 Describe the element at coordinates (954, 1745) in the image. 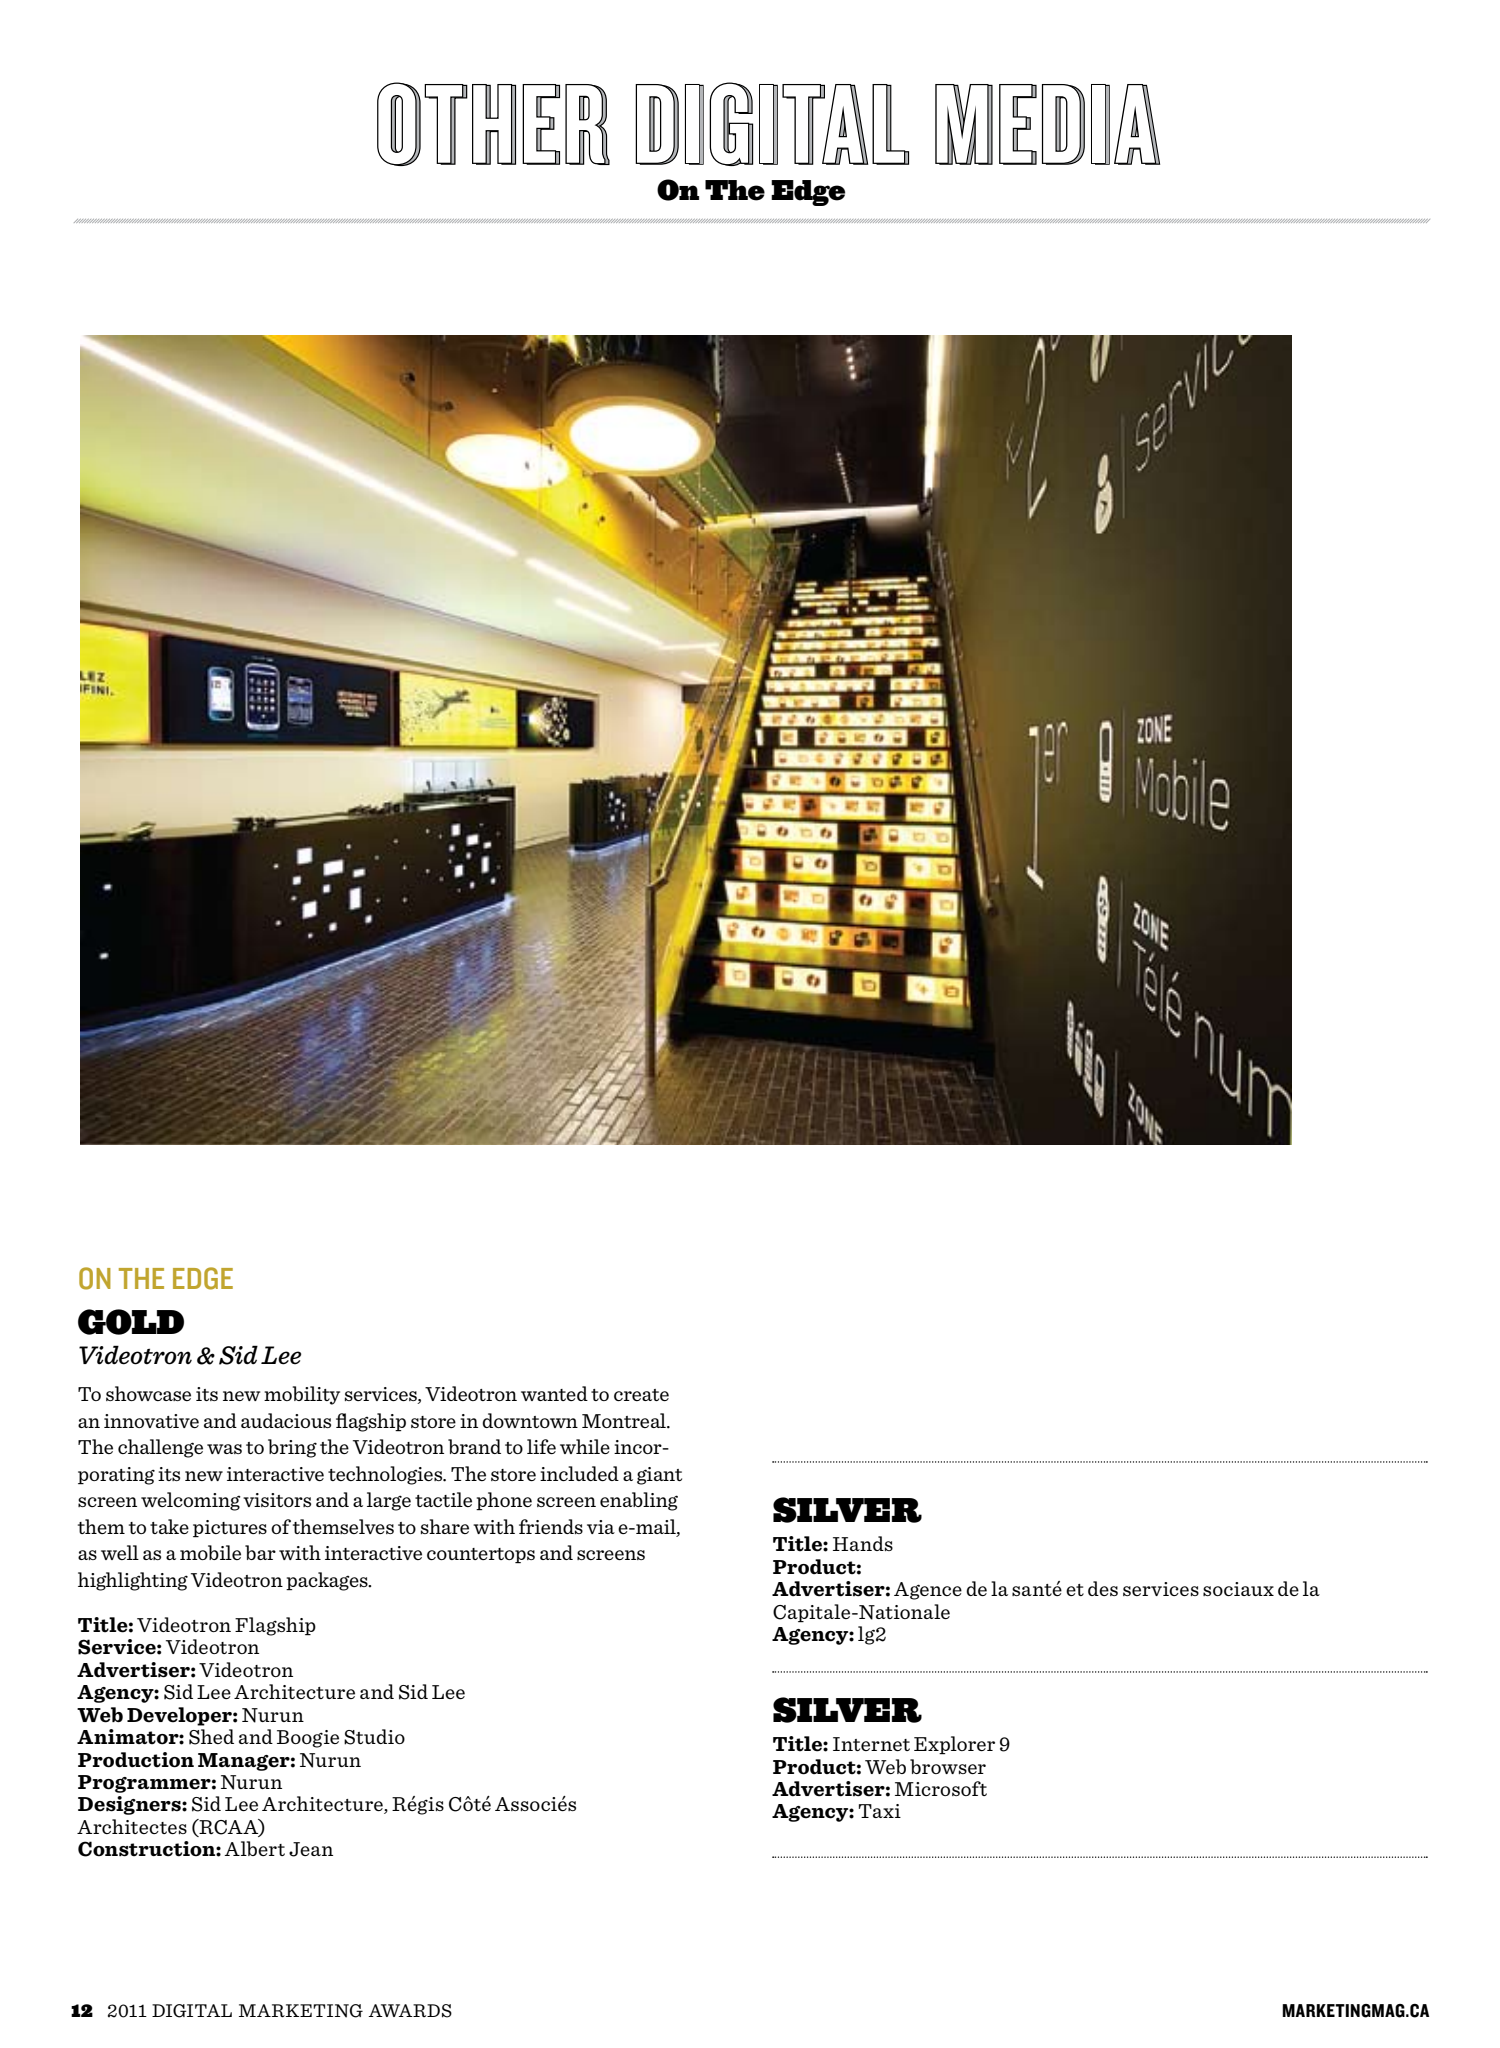

I see `Explorer` at that location.
